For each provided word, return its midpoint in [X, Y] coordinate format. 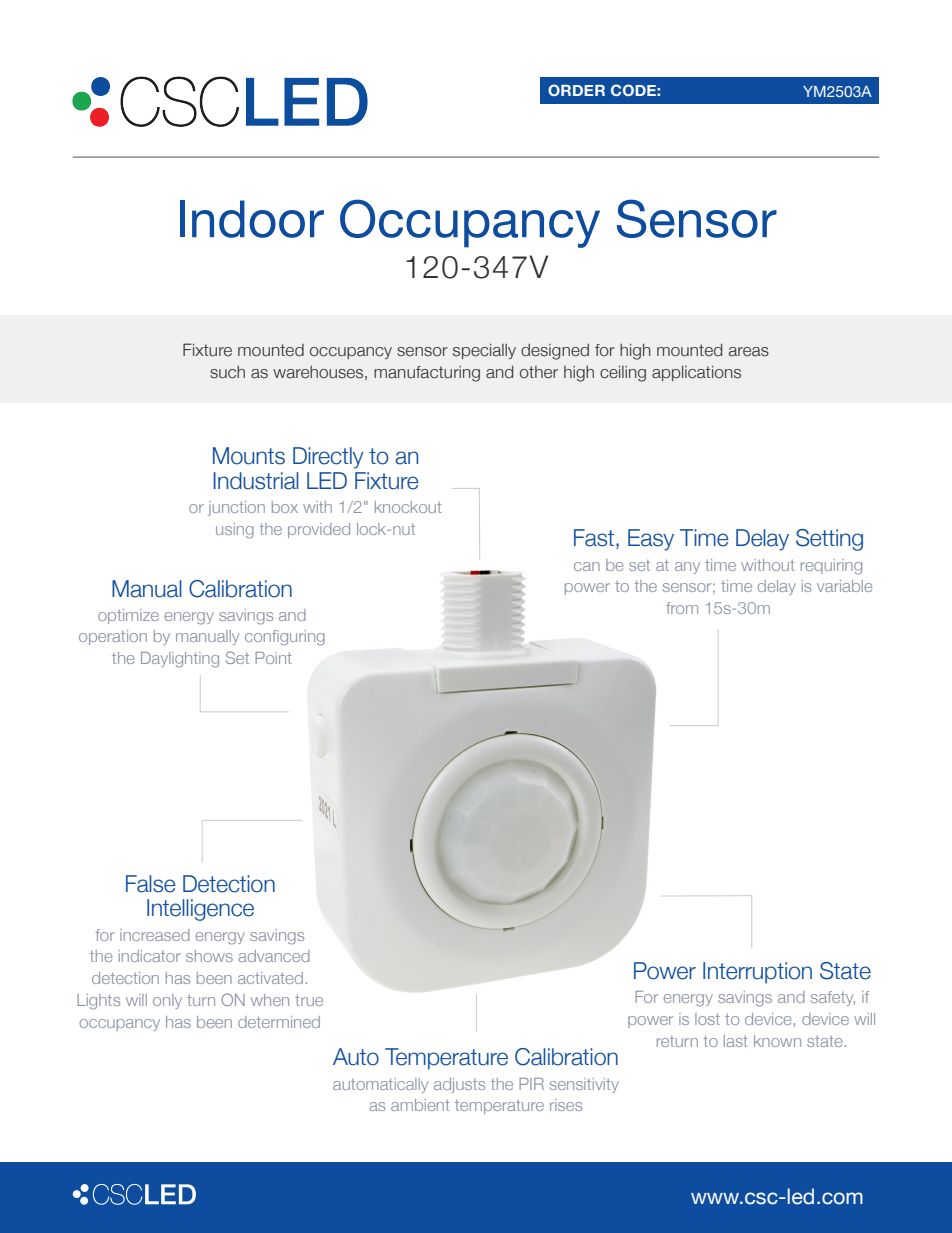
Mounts [249, 456]
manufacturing [427, 374]
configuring [285, 638]
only [167, 1001]
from [682, 608]
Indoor [252, 219]
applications [696, 373]
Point [273, 658]
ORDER [576, 90]
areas [749, 352]
